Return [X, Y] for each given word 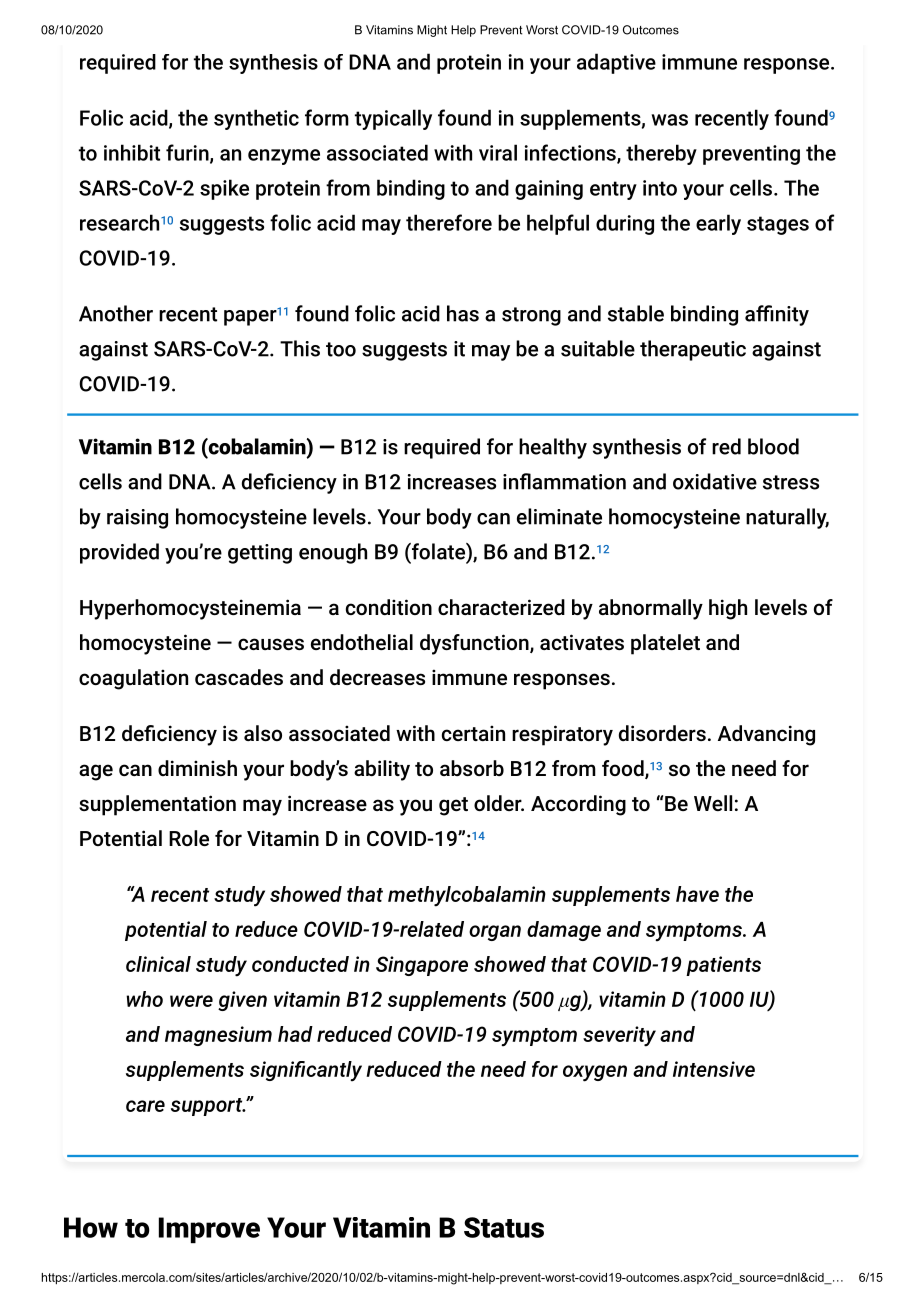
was [669, 120]
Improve [209, 1230]
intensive [714, 1069]
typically [393, 119]
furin [188, 153]
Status [504, 1227]
